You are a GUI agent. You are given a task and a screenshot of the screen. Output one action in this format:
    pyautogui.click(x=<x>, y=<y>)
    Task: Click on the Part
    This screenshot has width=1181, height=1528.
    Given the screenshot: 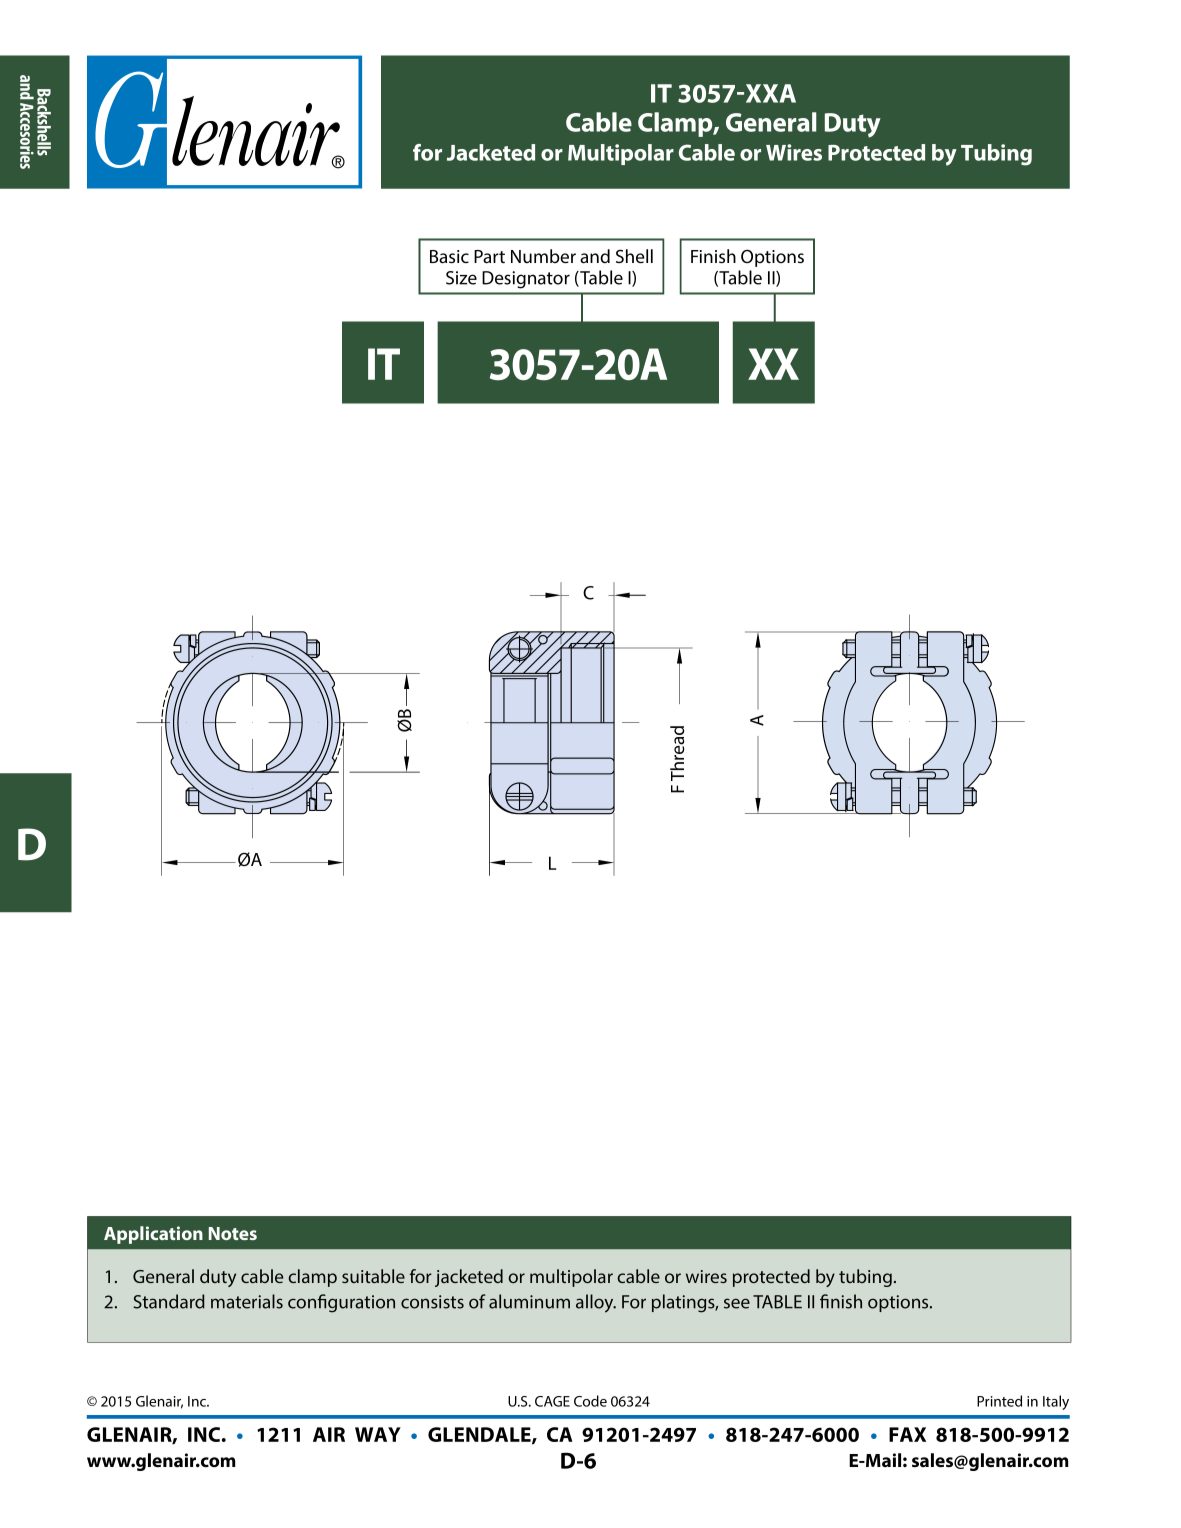 What is the action you would take?
    pyautogui.click(x=489, y=256)
